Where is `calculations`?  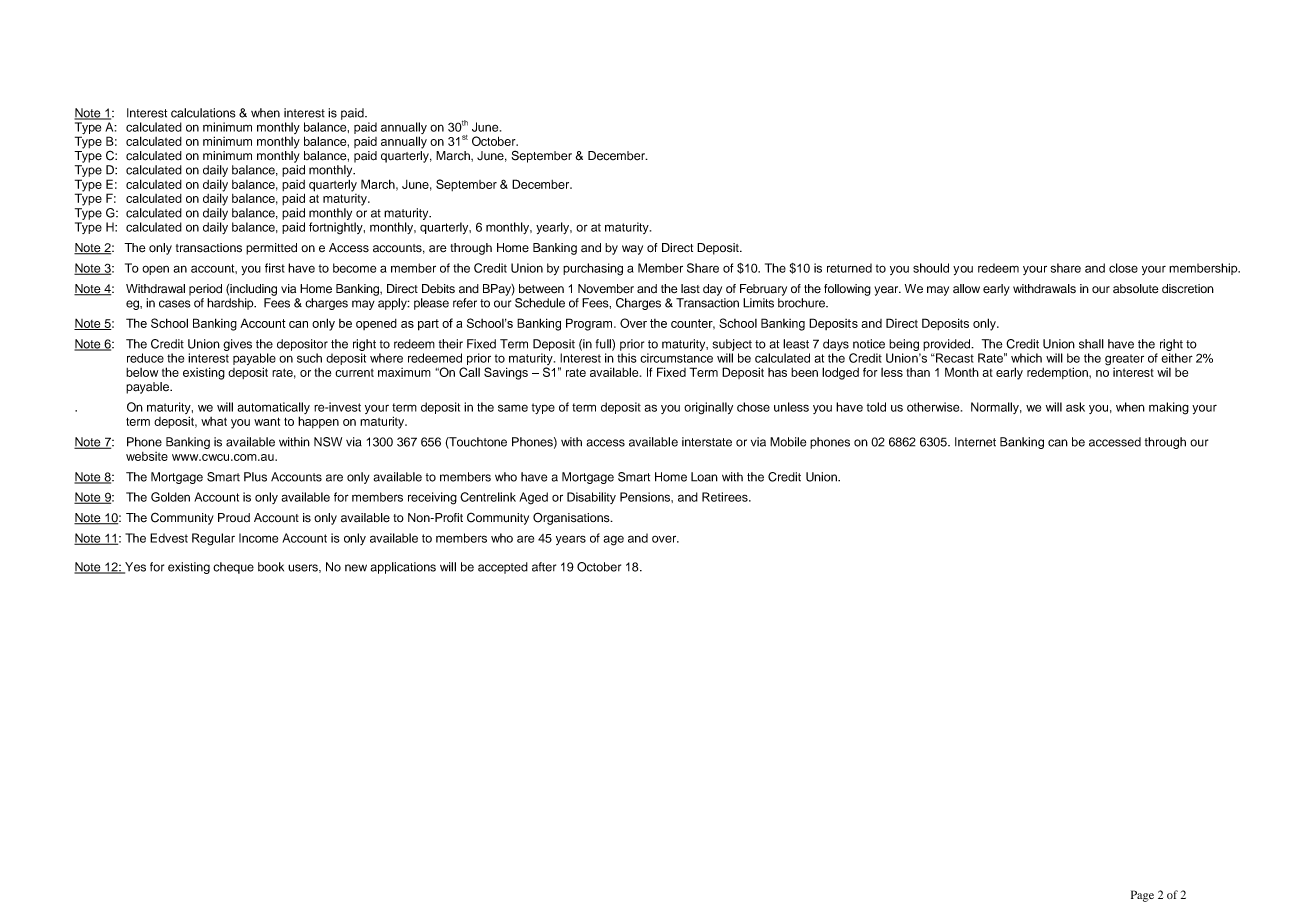 calculations is located at coordinates (203, 113).
